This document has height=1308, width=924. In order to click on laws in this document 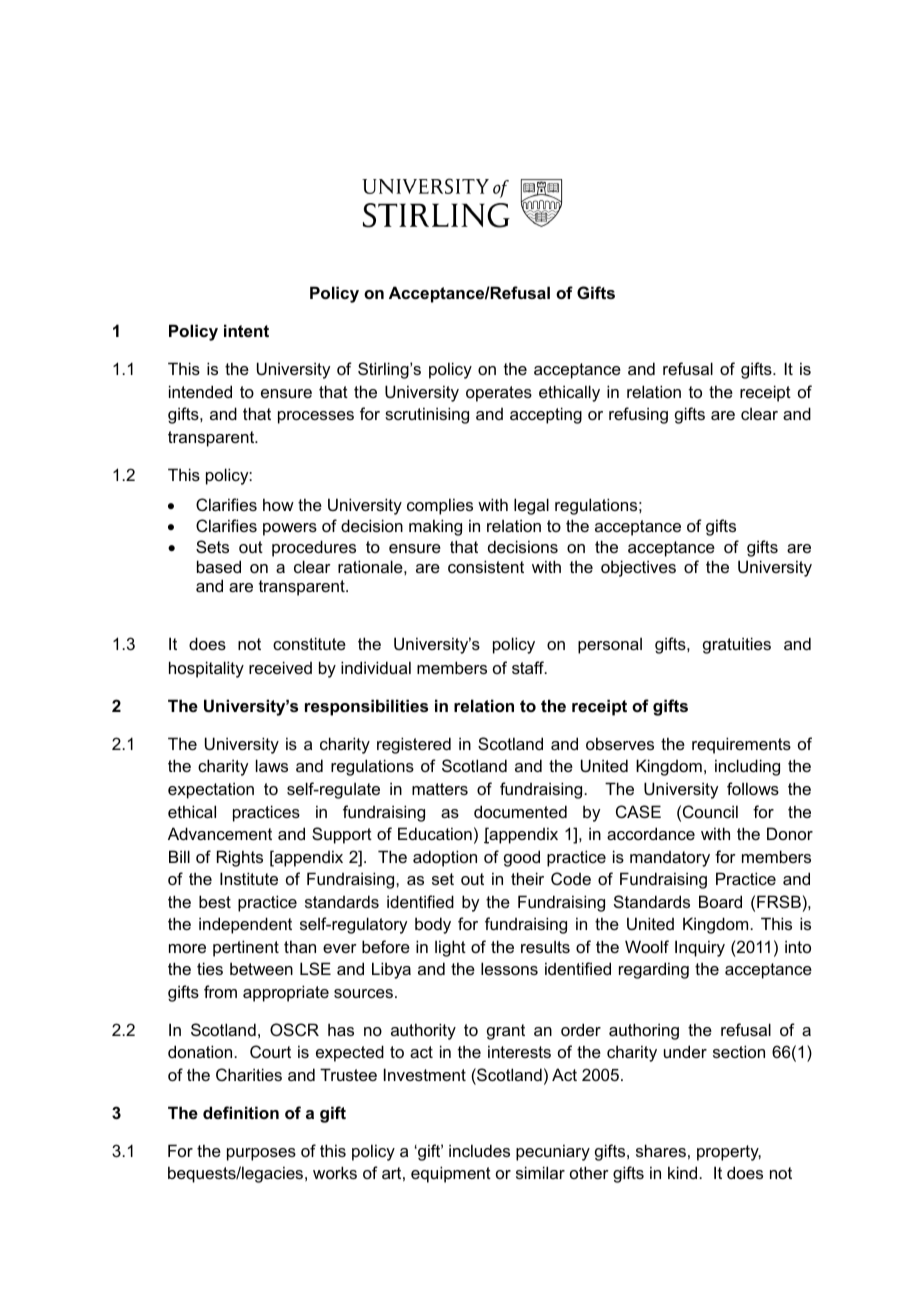, I will do `click(272, 765)`.
